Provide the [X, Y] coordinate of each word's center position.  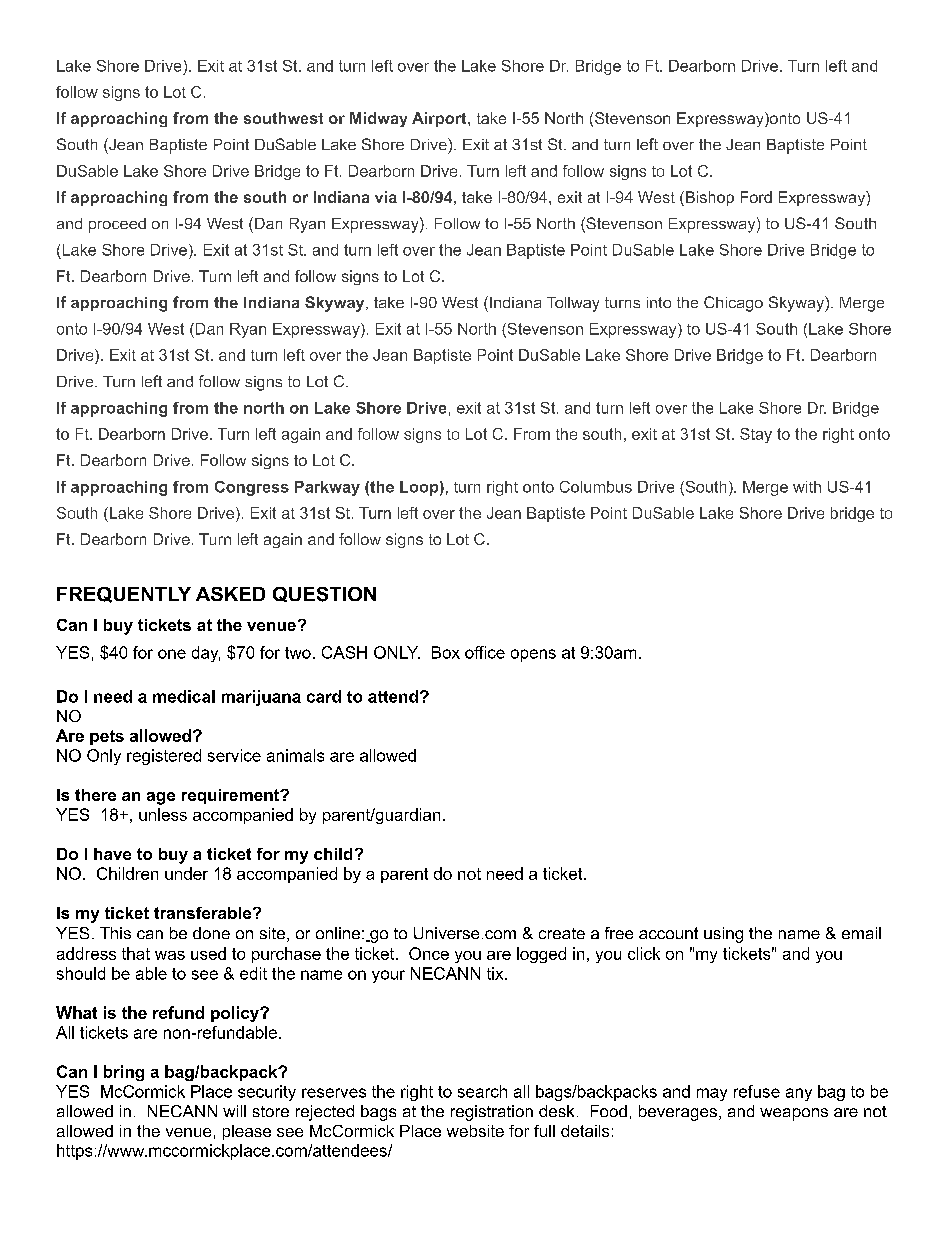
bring [124, 1073]
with [807, 487]
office [485, 652]
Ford [756, 197]
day [206, 654]
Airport [440, 119]
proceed [117, 225]
